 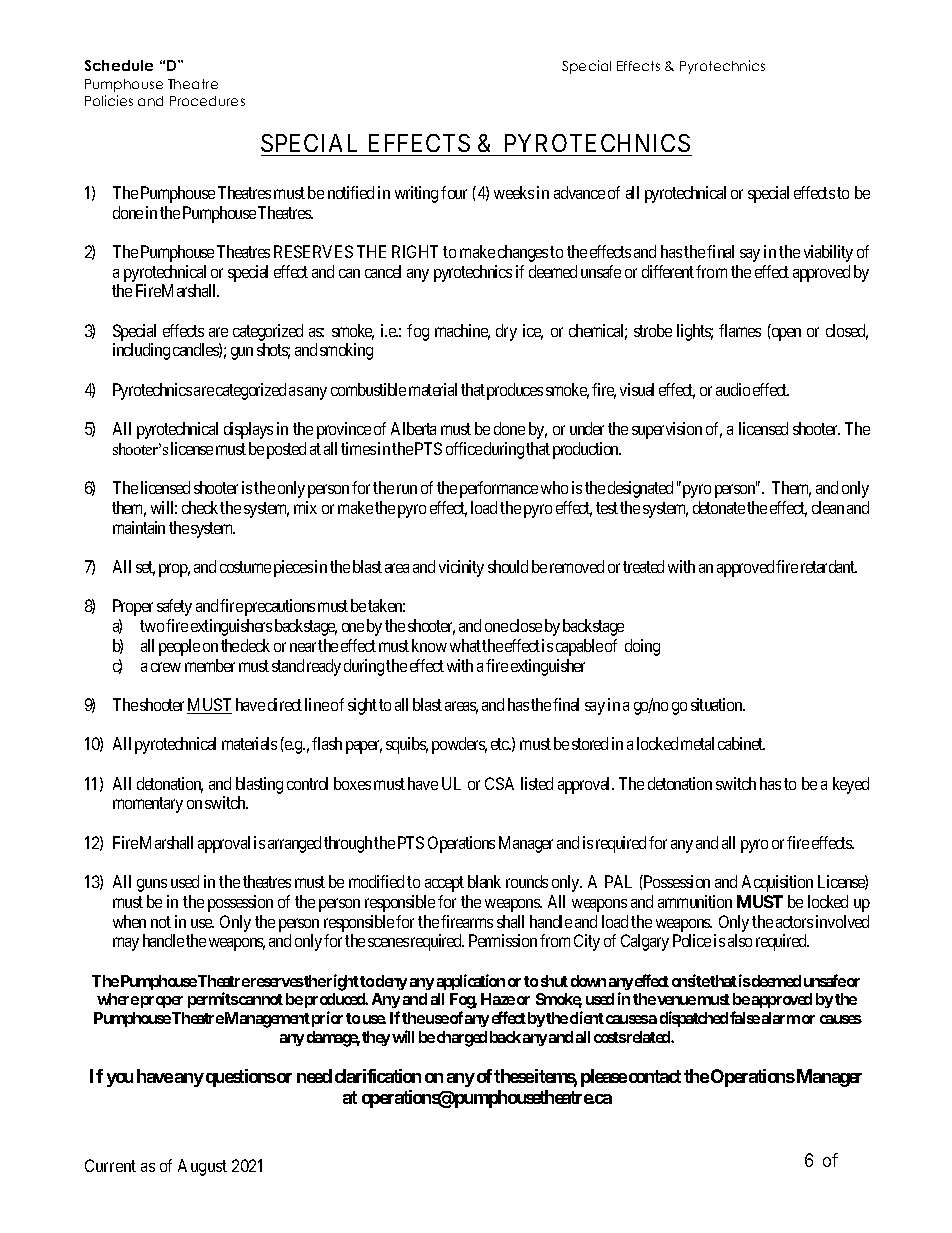 I want to click on listed, so click(x=537, y=783).
